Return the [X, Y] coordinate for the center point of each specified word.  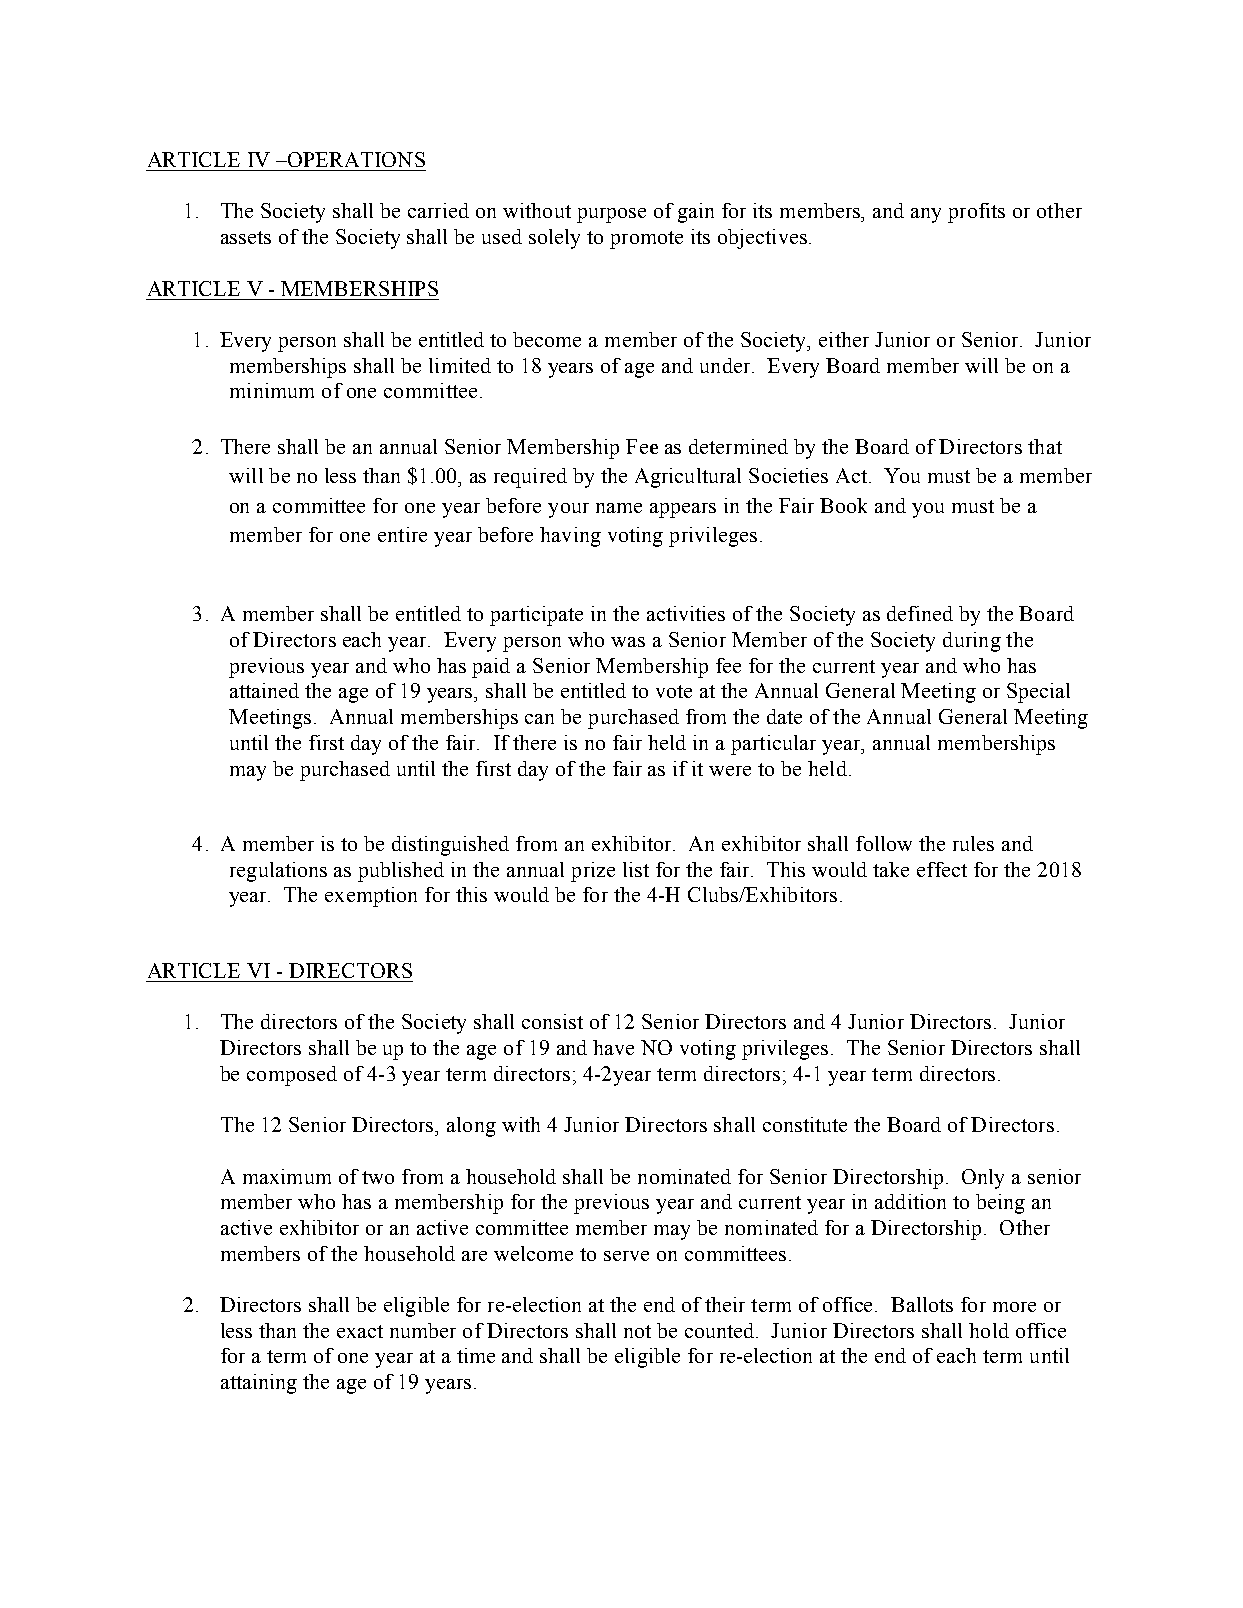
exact [360, 1331]
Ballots [922, 1304]
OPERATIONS [355, 159]
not [637, 1331]
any [926, 215]
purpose [611, 215]
